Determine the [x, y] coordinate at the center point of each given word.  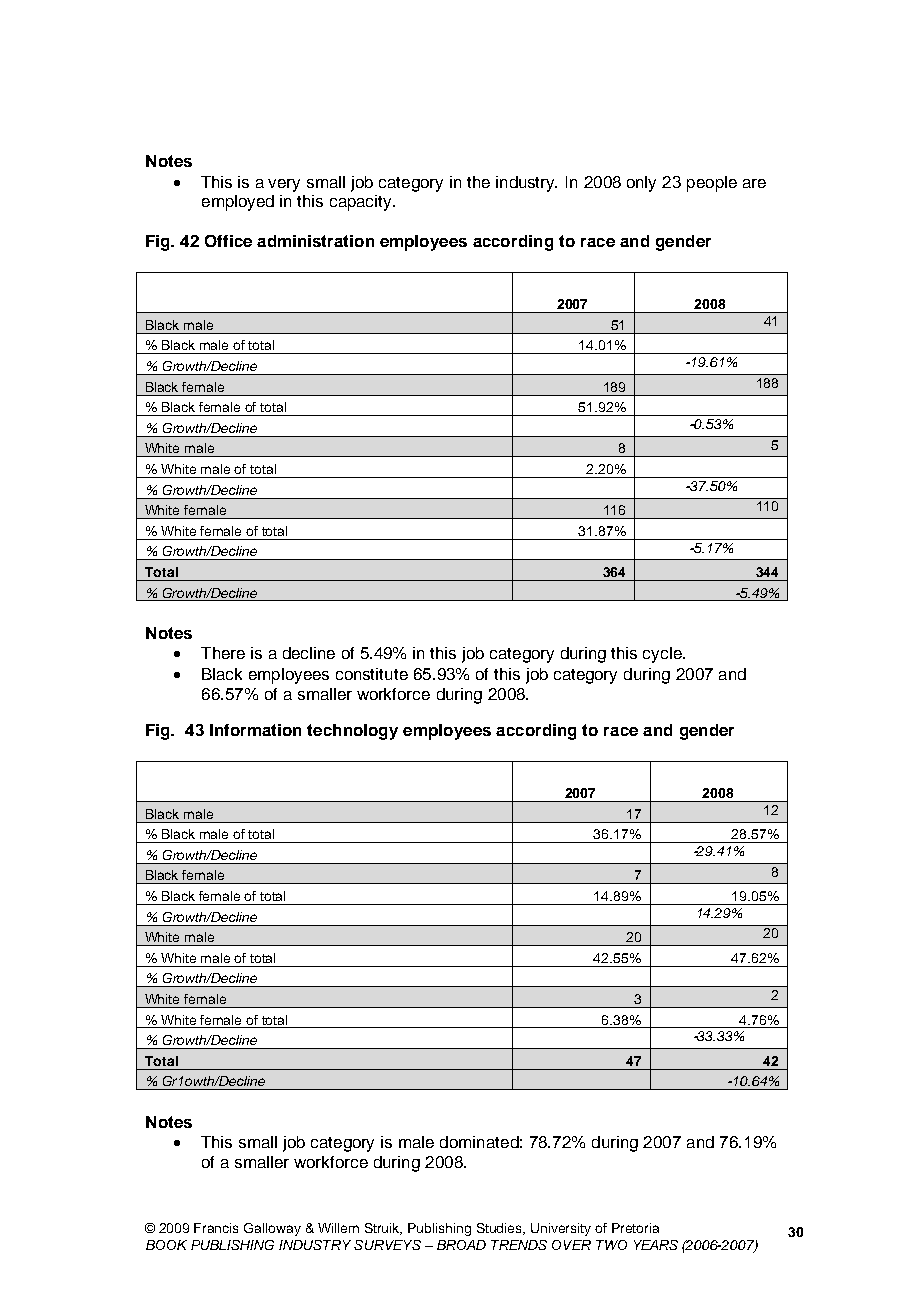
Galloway [272, 1229]
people [712, 184]
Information [255, 730]
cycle [663, 655]
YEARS [656, 1245]
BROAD [461, 1245]
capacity [362, 203]
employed [238, 203]
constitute [372, 674]
